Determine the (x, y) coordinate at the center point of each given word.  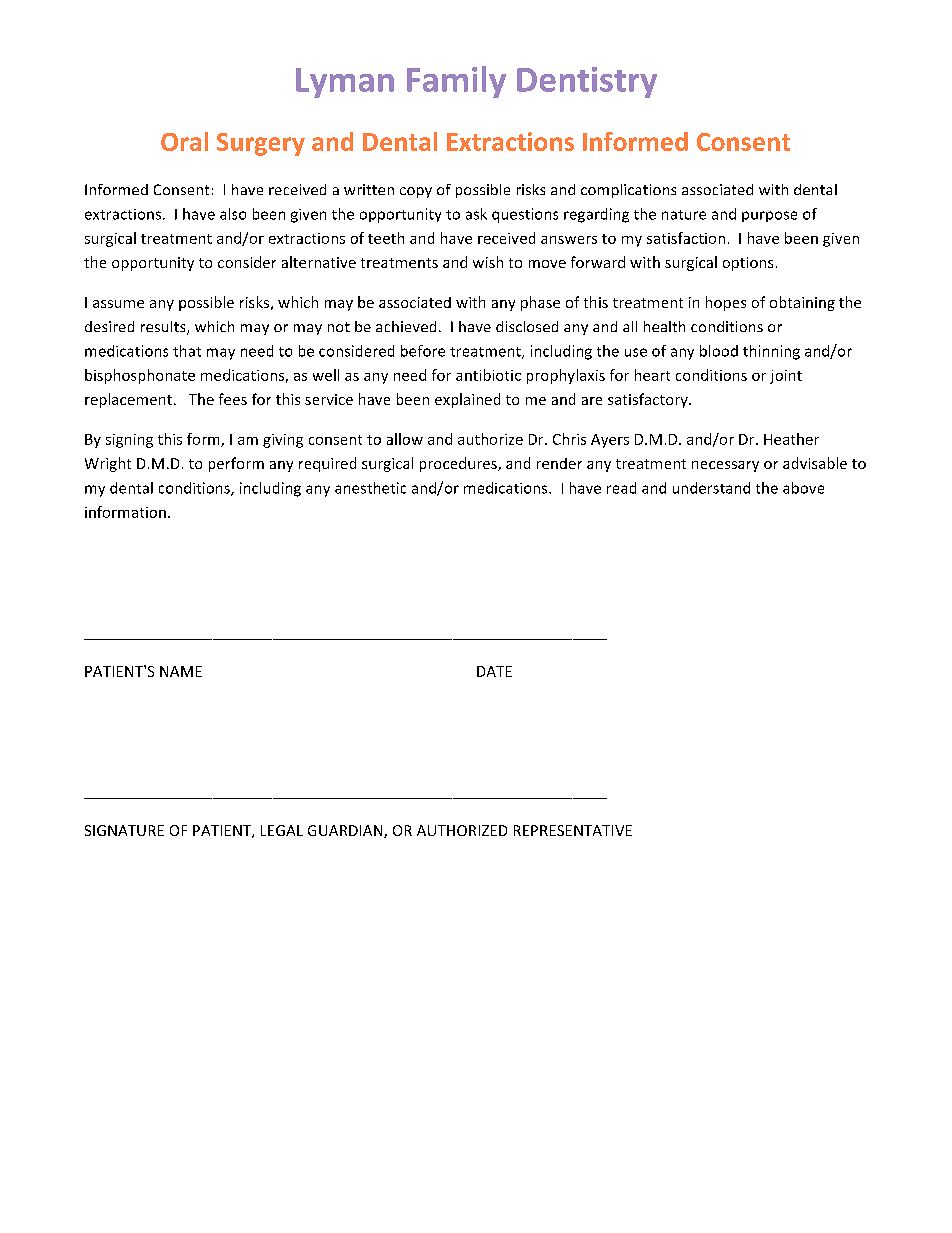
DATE (494, 671)
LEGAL (282, 830)
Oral (184, 141)
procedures (459, 464)
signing (129, 441)
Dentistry (587, 82)
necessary (725, 466)
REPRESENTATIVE (573, 830)
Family (456, 82)
